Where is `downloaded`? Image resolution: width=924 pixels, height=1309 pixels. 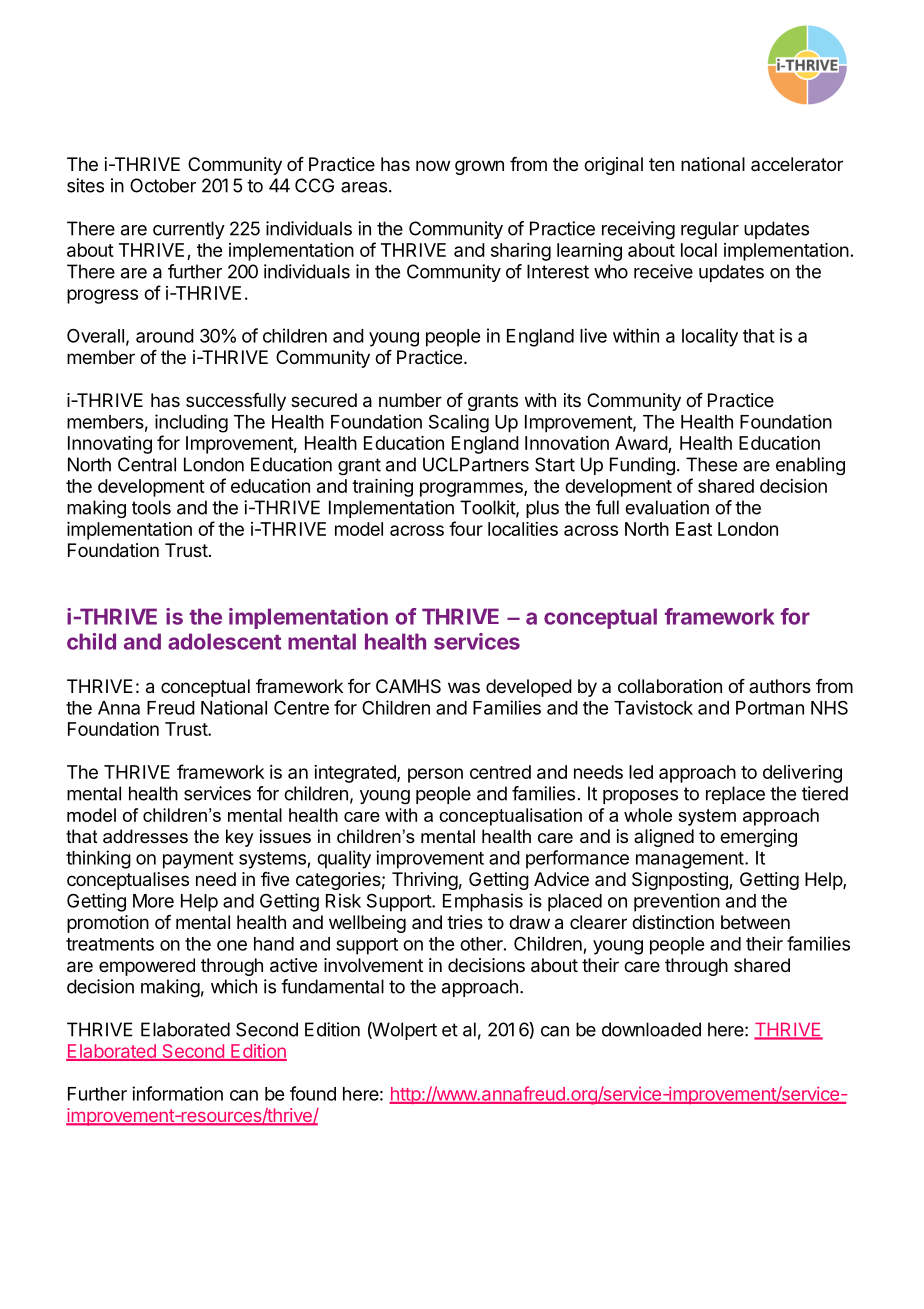
downloaded is located at coordinates (651, 1029).
